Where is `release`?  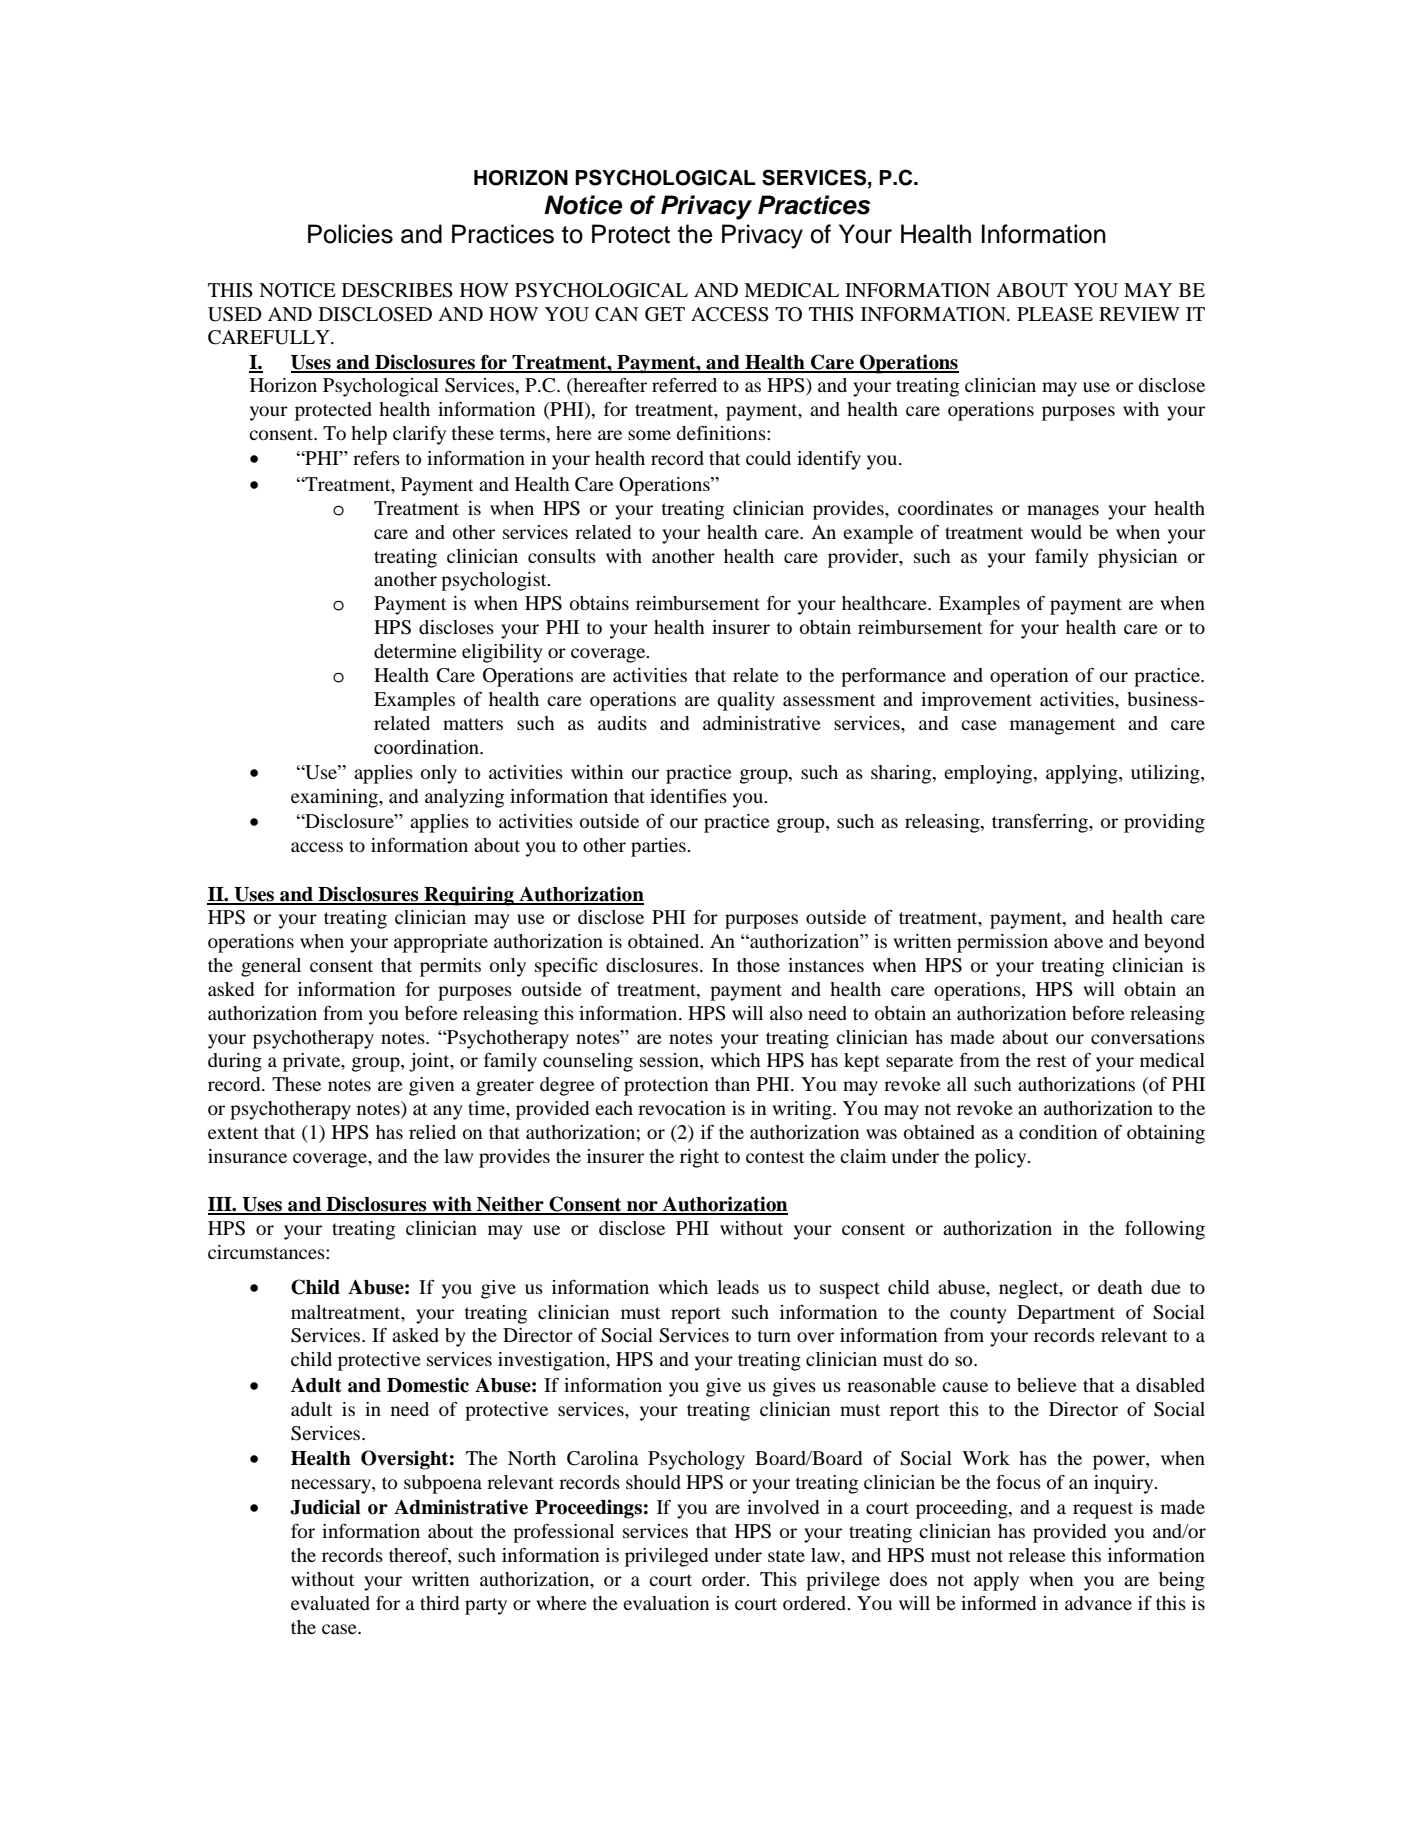 release is located at coordinates (1037, 1555).
